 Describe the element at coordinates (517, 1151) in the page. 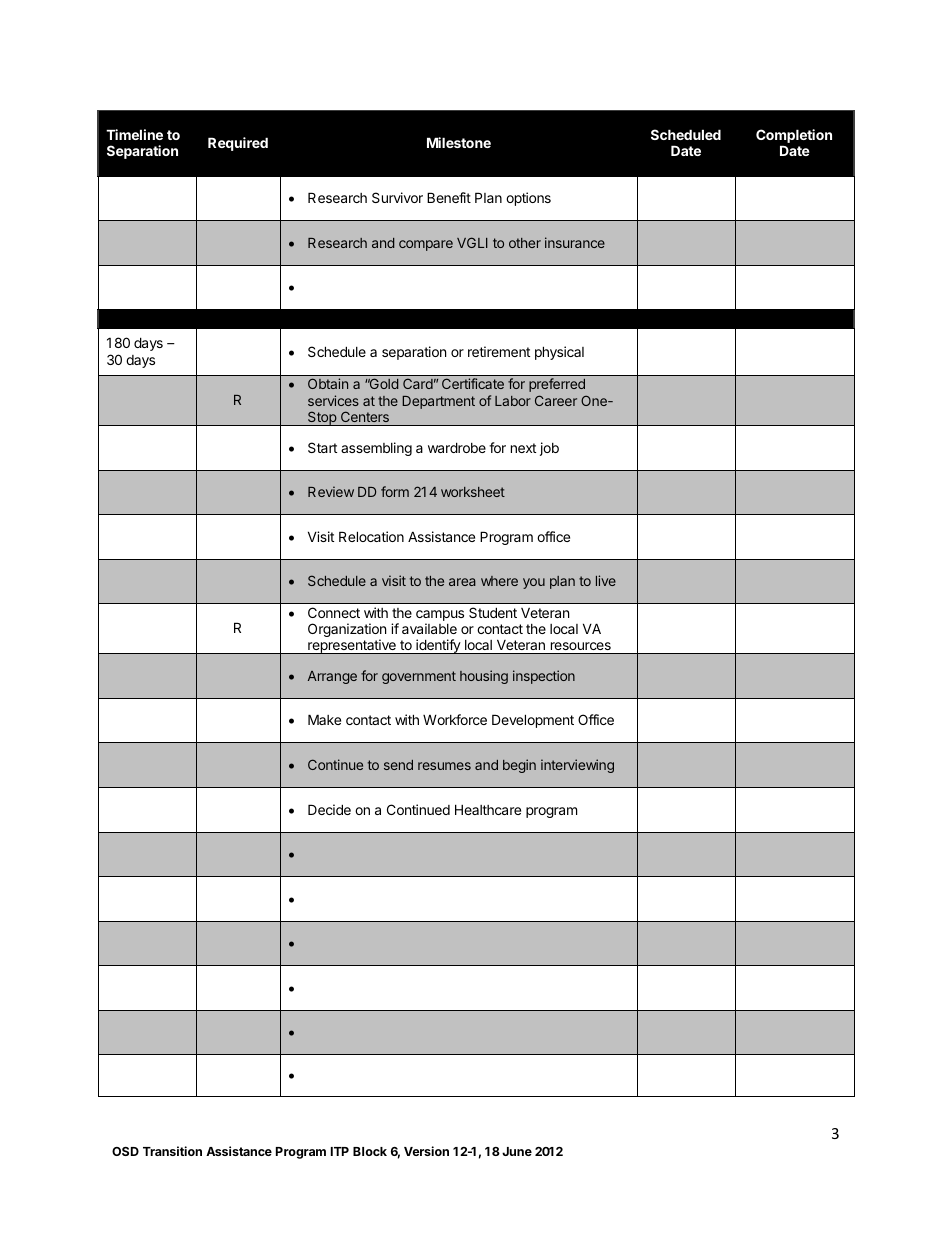

I see `June` at that location.
